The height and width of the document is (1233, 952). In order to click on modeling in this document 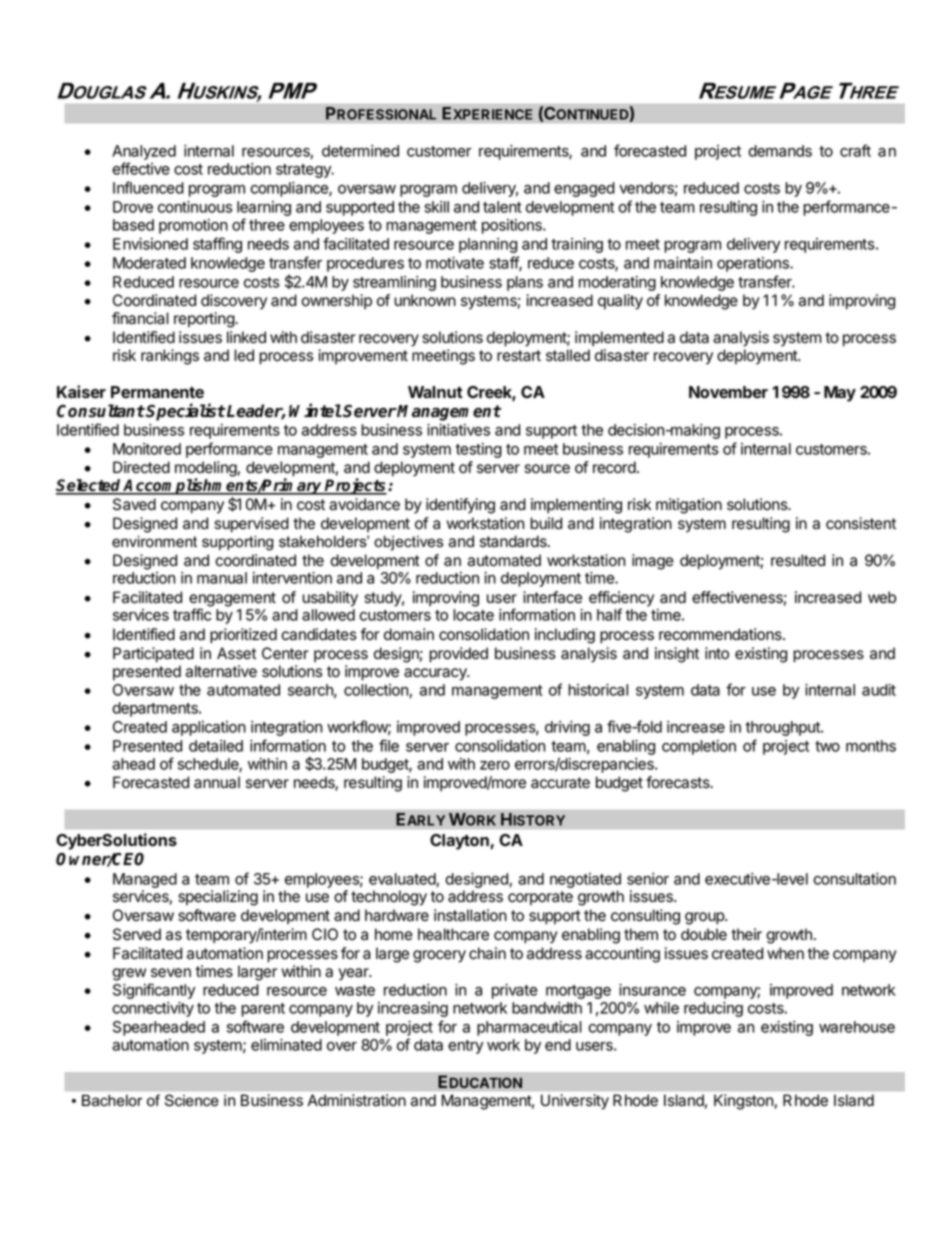, I will do `click(206, 470)`.
